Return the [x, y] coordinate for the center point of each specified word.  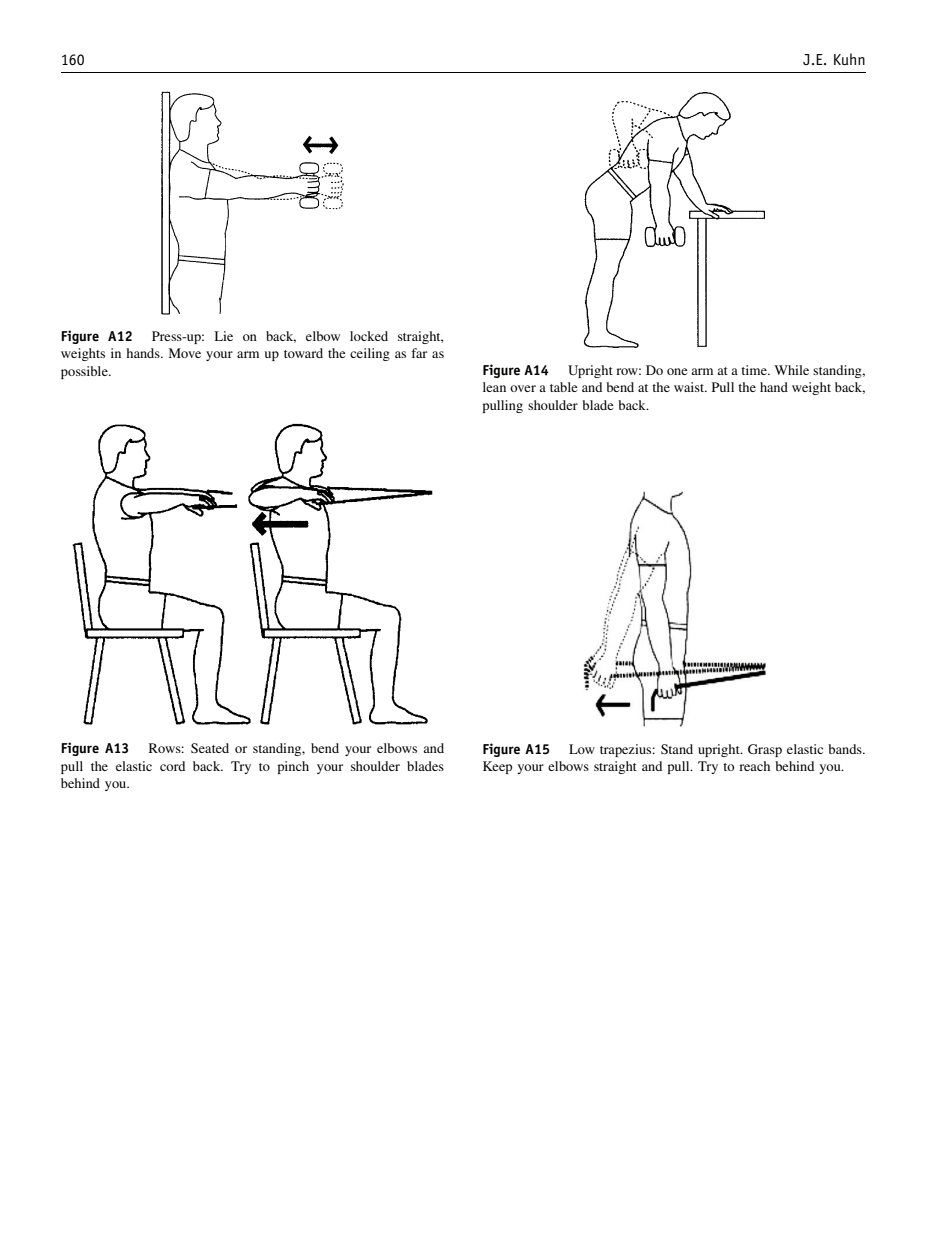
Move [185, 353]
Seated [210, 748]
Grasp [765, 750]
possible [85, 372]
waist [690, 387]
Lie [224, 336]
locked [369, 336]
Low [582, 749]
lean [494, 387]
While [791, 370]
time [755, 370]
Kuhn [849, 59]
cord [172, 766]
